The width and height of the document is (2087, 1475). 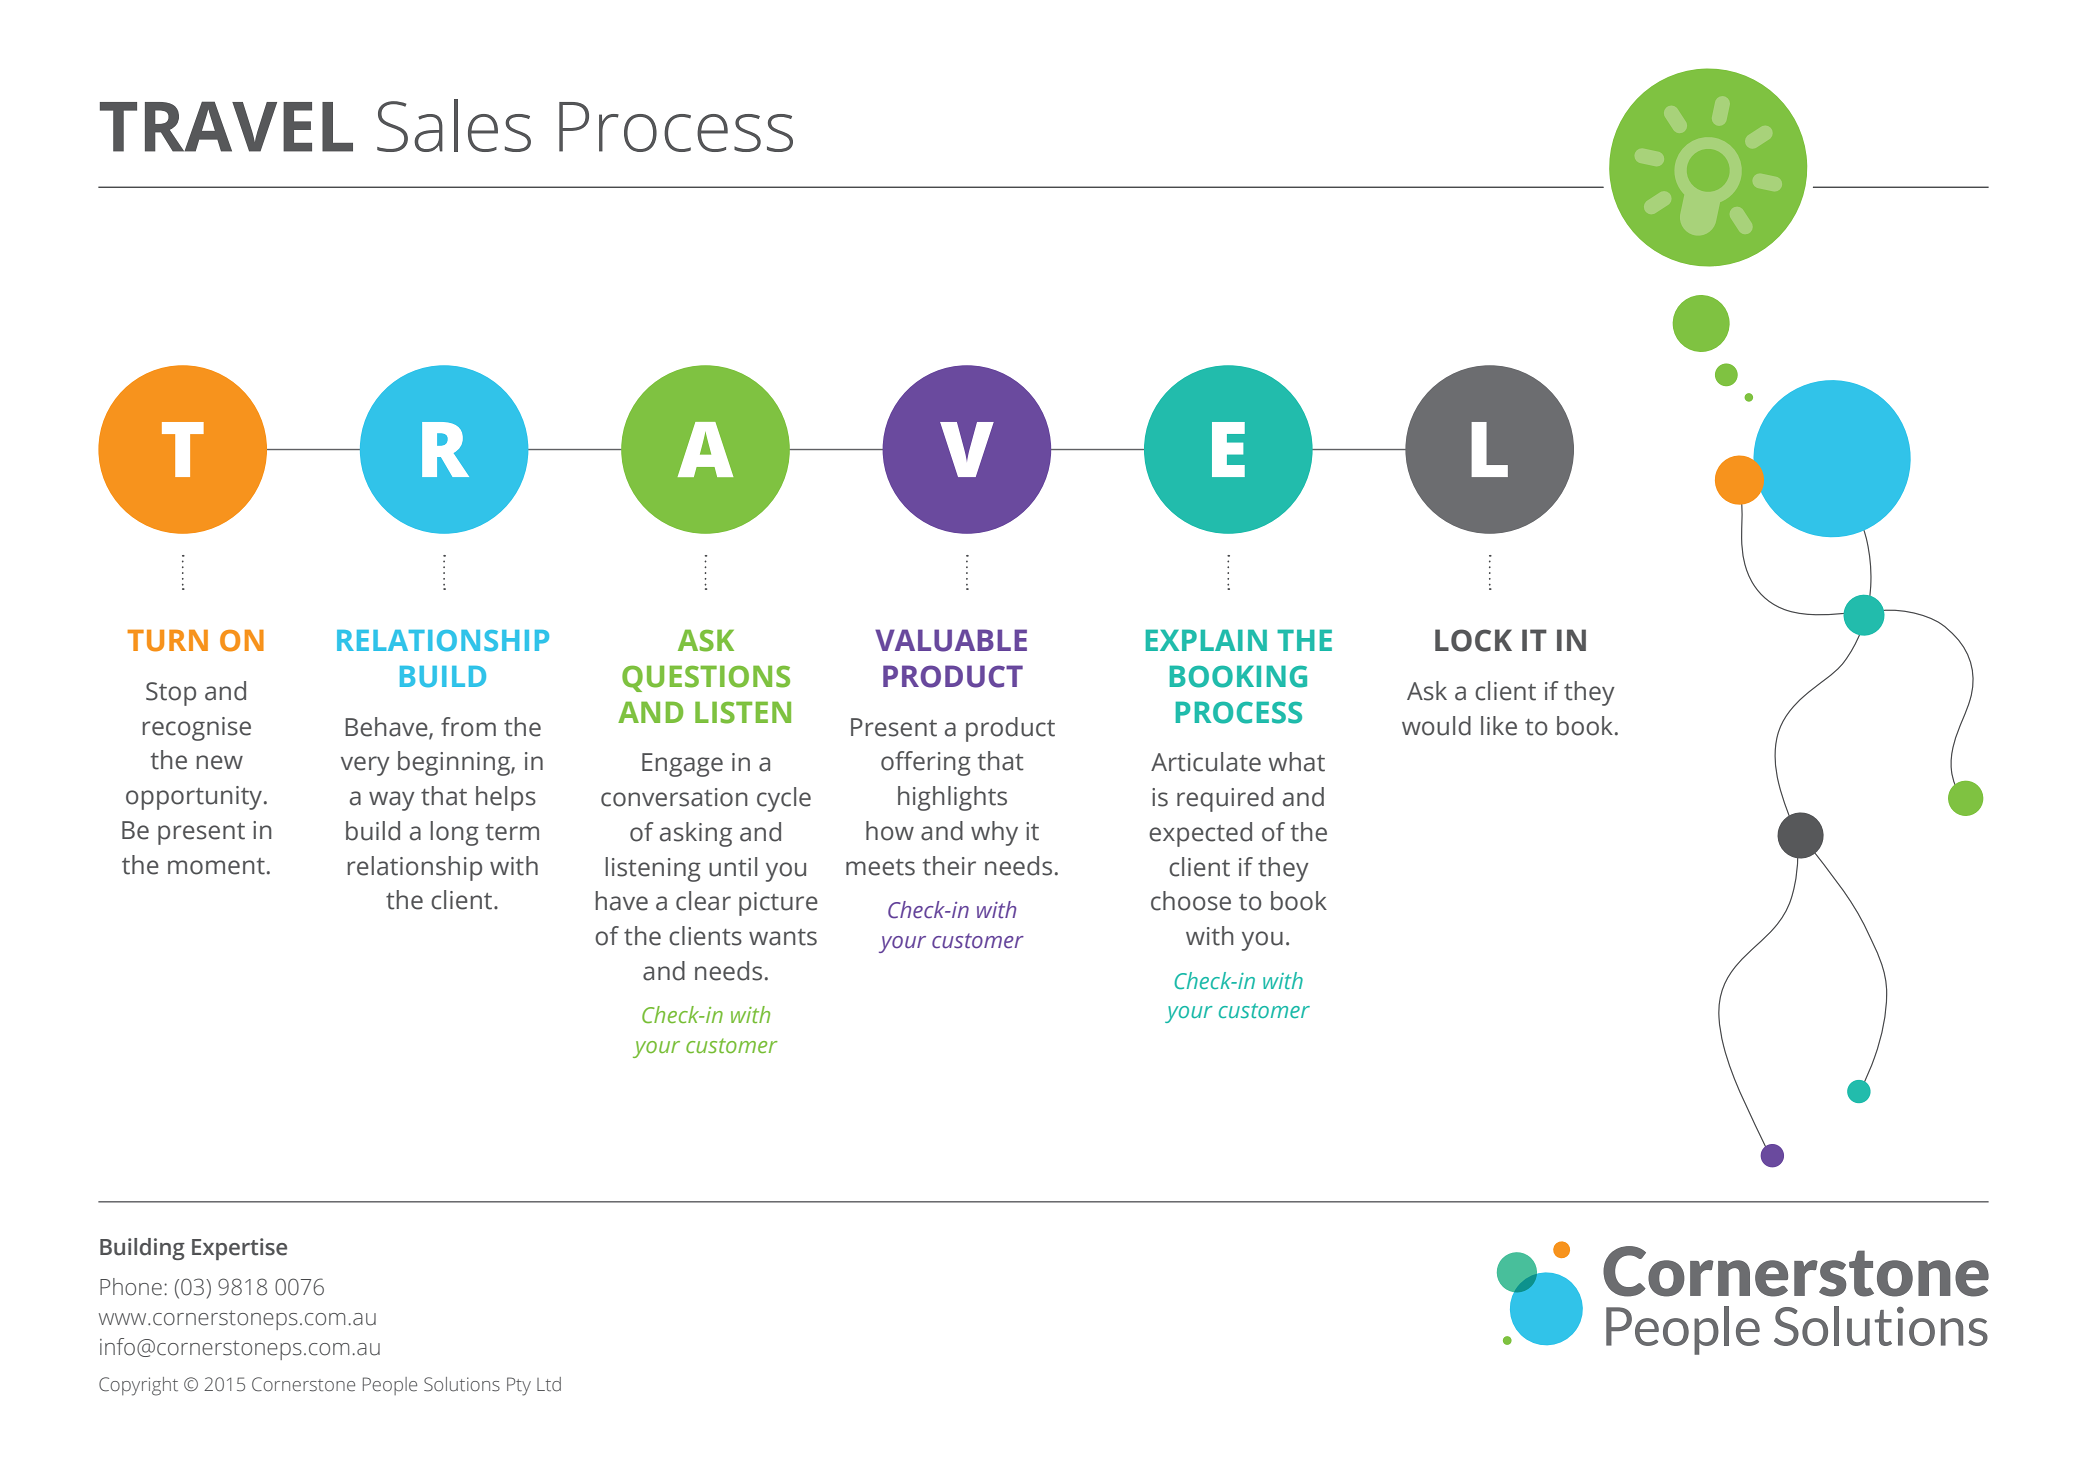 What do you see at coordinates (784, 799) in the document?
I see `cycle` at bounding box center [784, 799].
